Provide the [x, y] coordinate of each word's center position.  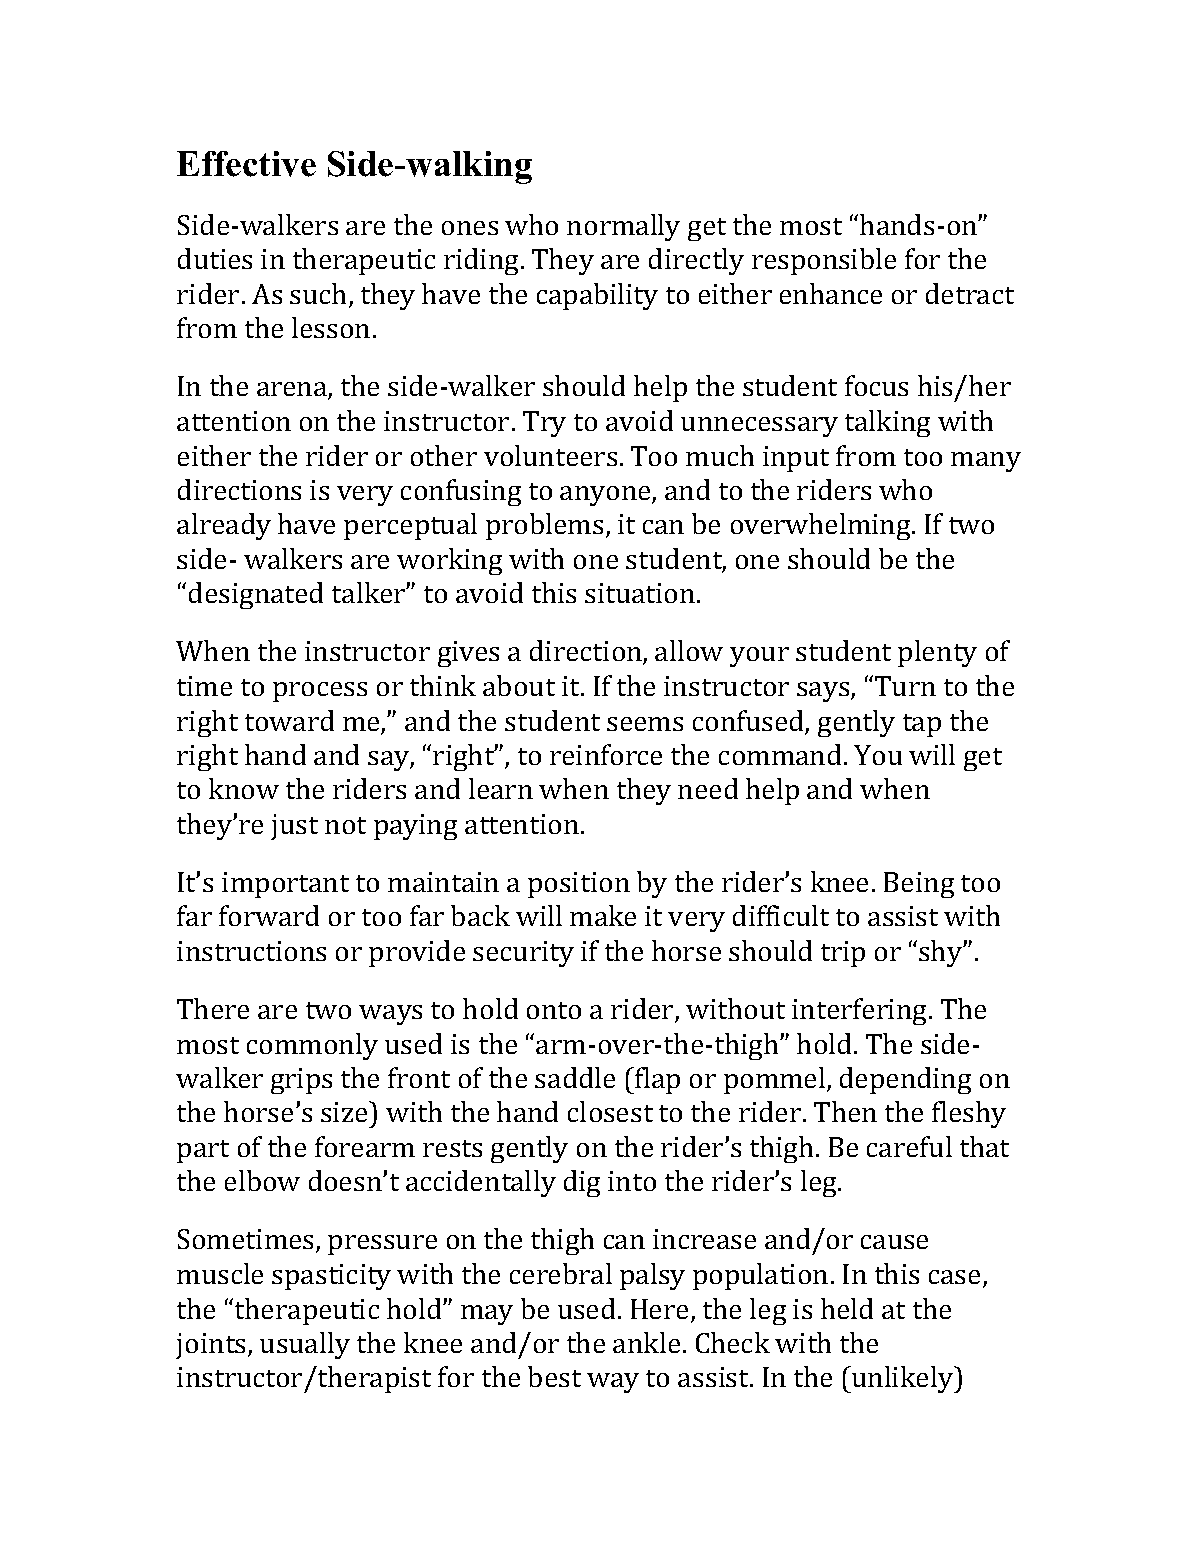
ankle [646, 1342]
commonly [312, 1046]
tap [922, 725]
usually [305, 1345]
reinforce [606, 754]
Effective [246, 164]
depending [905, 1080]
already [224, 526]
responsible [824, 261]
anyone [606, 496]
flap [656, 1080]
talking [887, 423]
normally [623, 227]
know [244, 788]
